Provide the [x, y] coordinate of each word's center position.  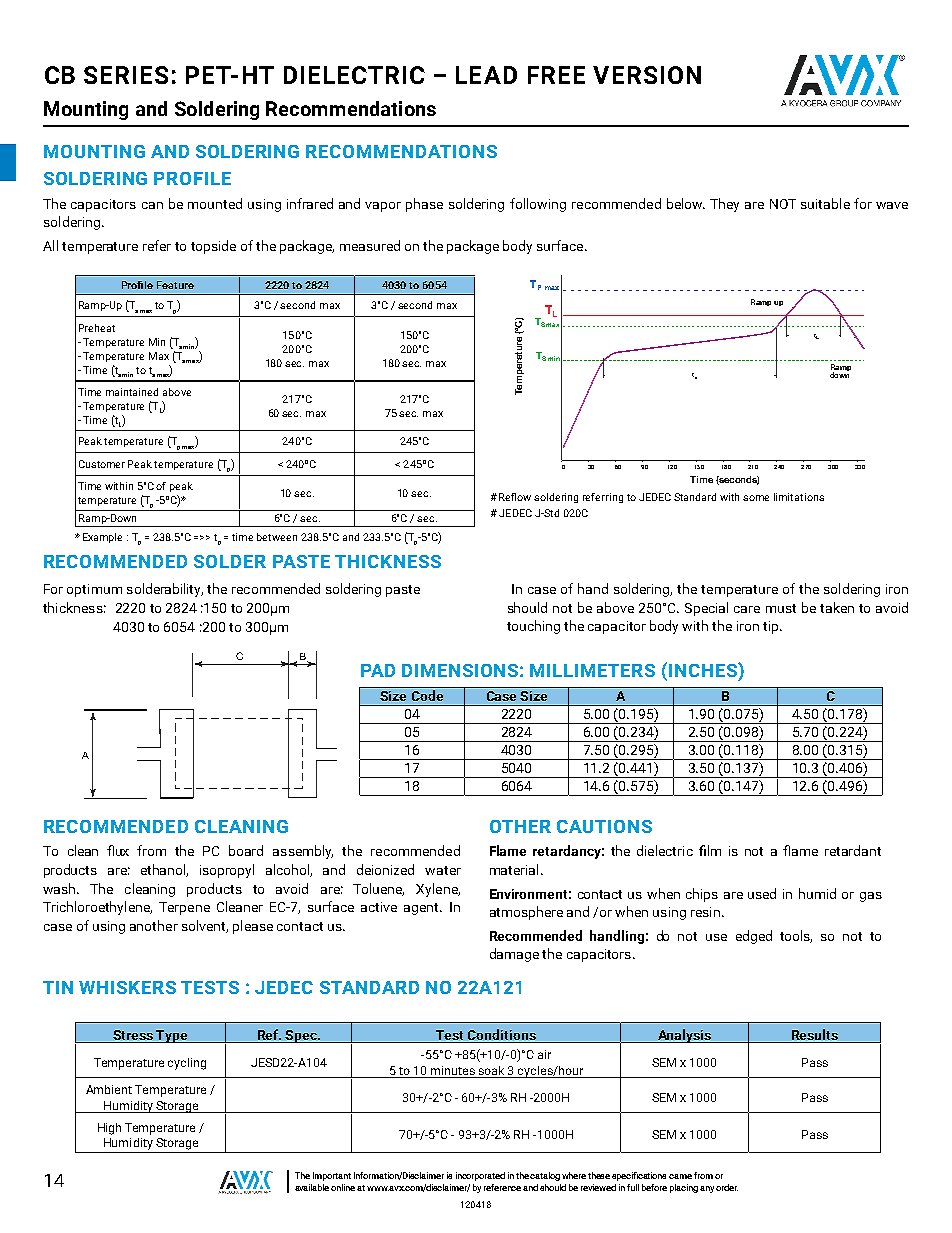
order [727, 1187]
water [443, 870]
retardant [853, 850]
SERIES [126, 75]
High [109, 1129]
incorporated [480, 1176]
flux [118, 850]
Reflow [515, 497]
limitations [799, 497]
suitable [825, 203]
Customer [102, 464]
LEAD [486, 75]
